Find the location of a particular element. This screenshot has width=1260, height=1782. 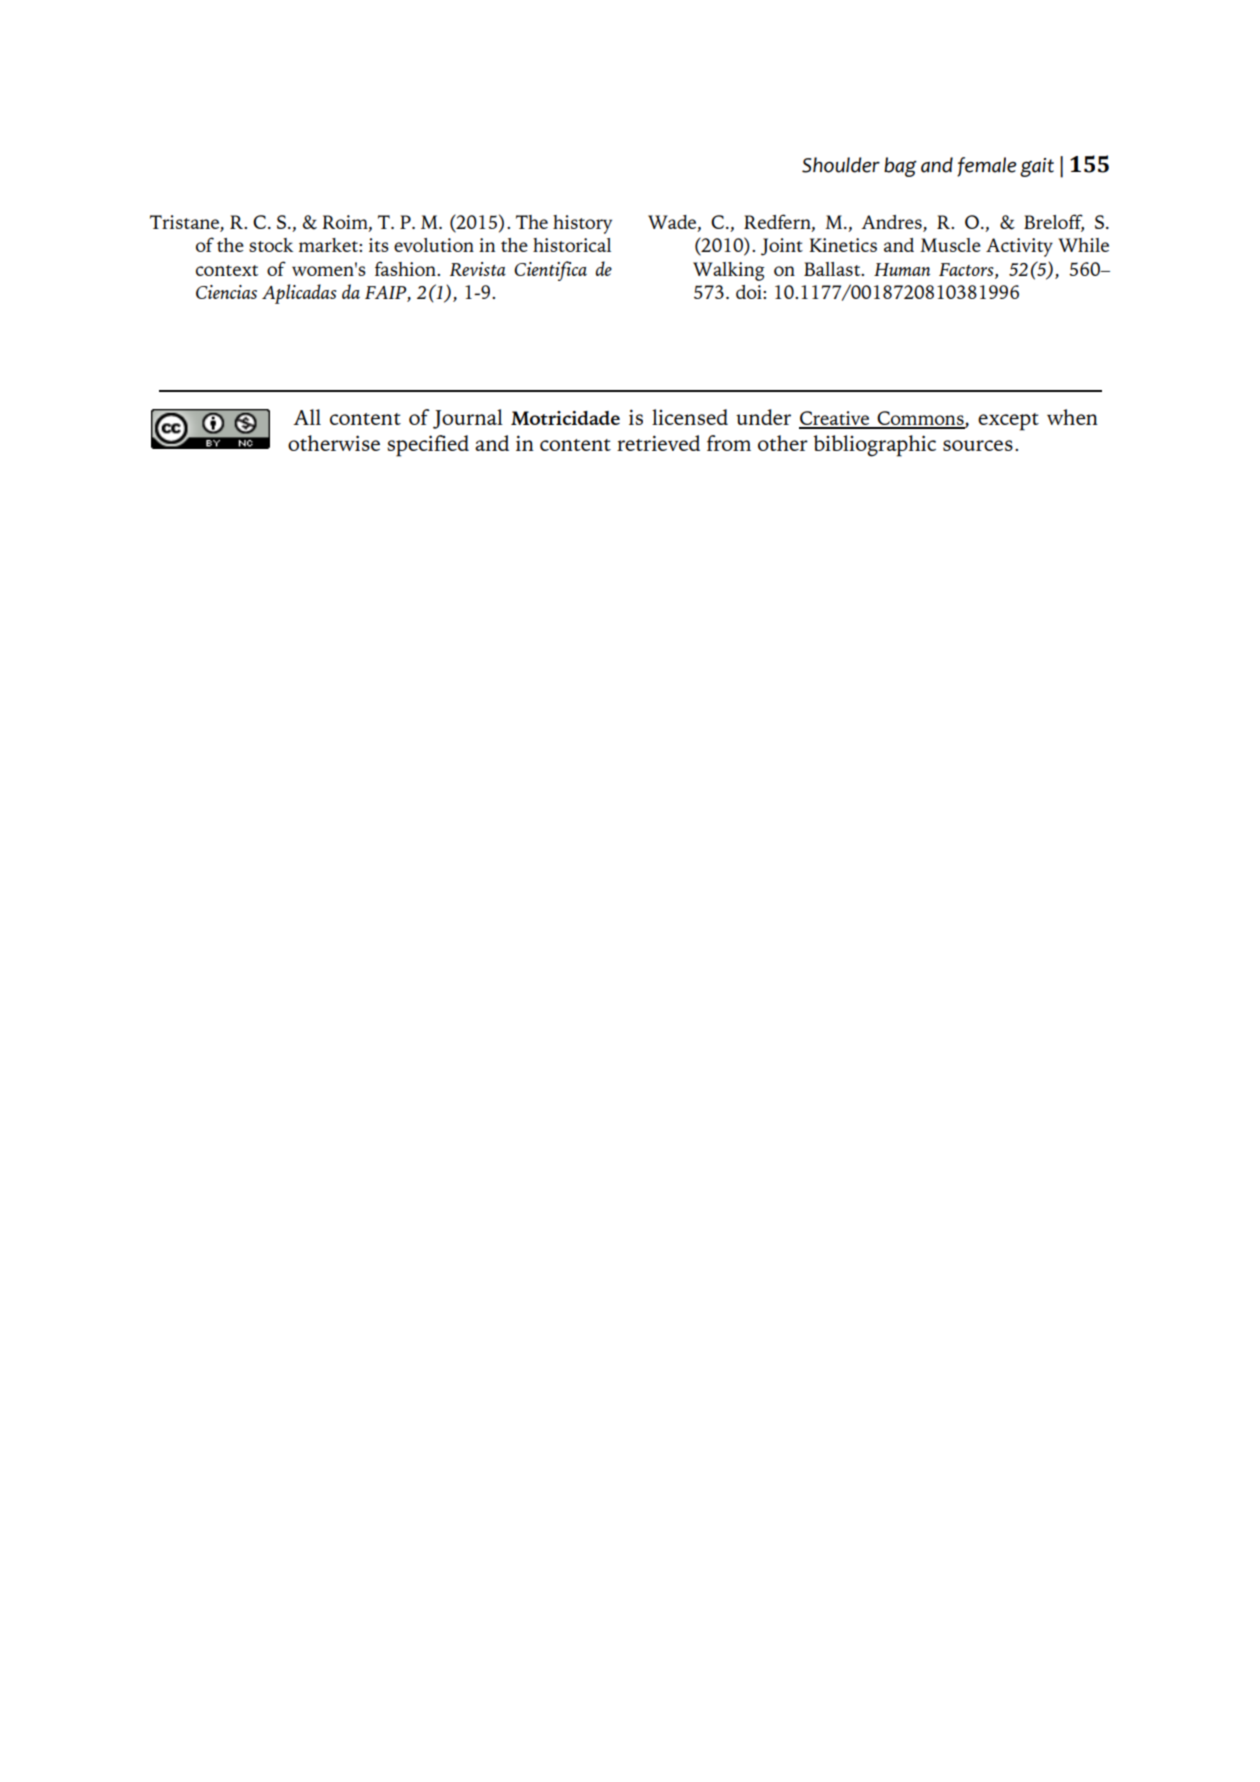

history is located at coordinates (582, 224).
